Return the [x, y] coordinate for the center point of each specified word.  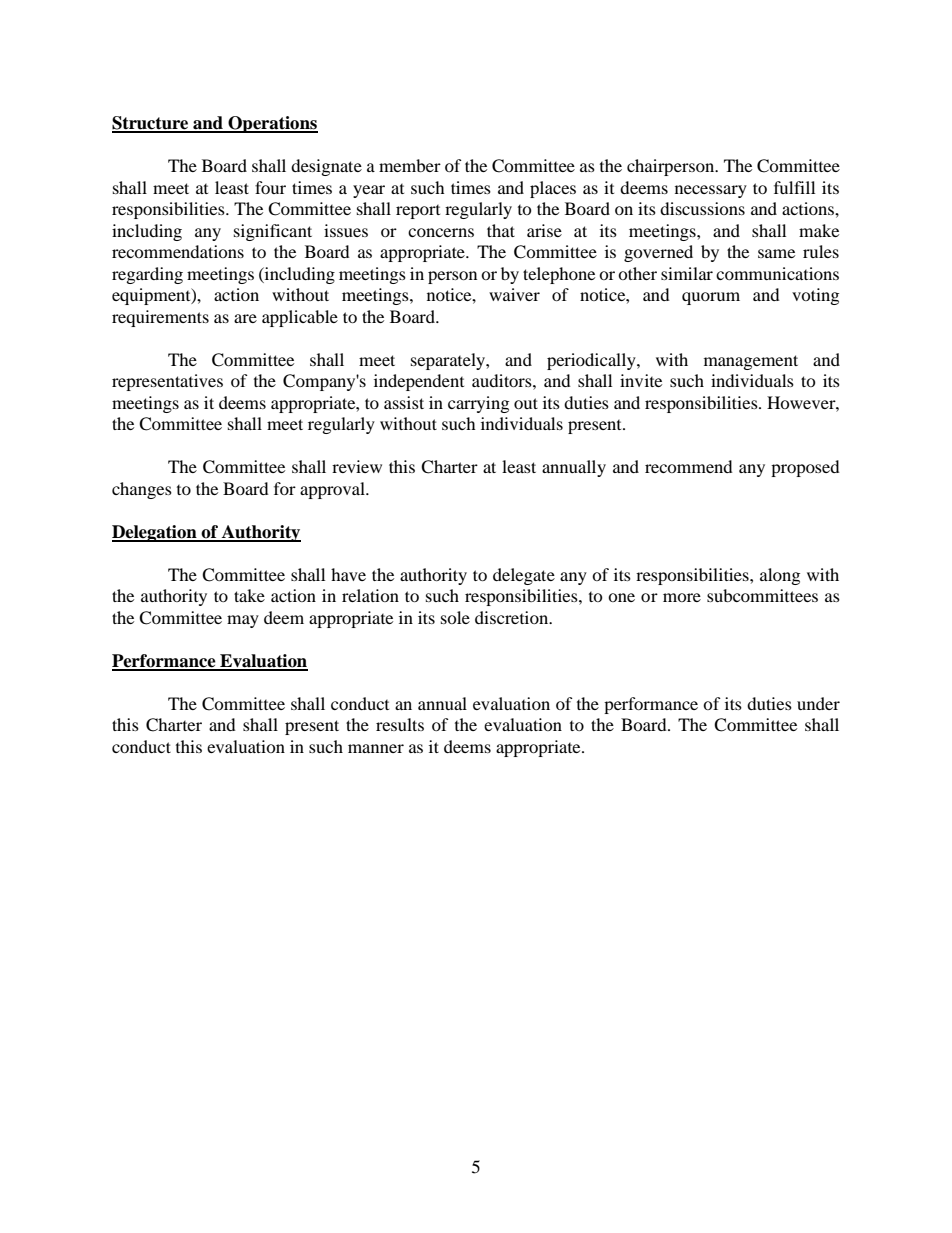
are [245, 318]
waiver [514, 294]
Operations [272, 124]
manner [376, 748]
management [751, 362]
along [780, 576]
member [410, 165]
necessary [711, 191]
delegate [524, 576]
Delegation [155, 533]
